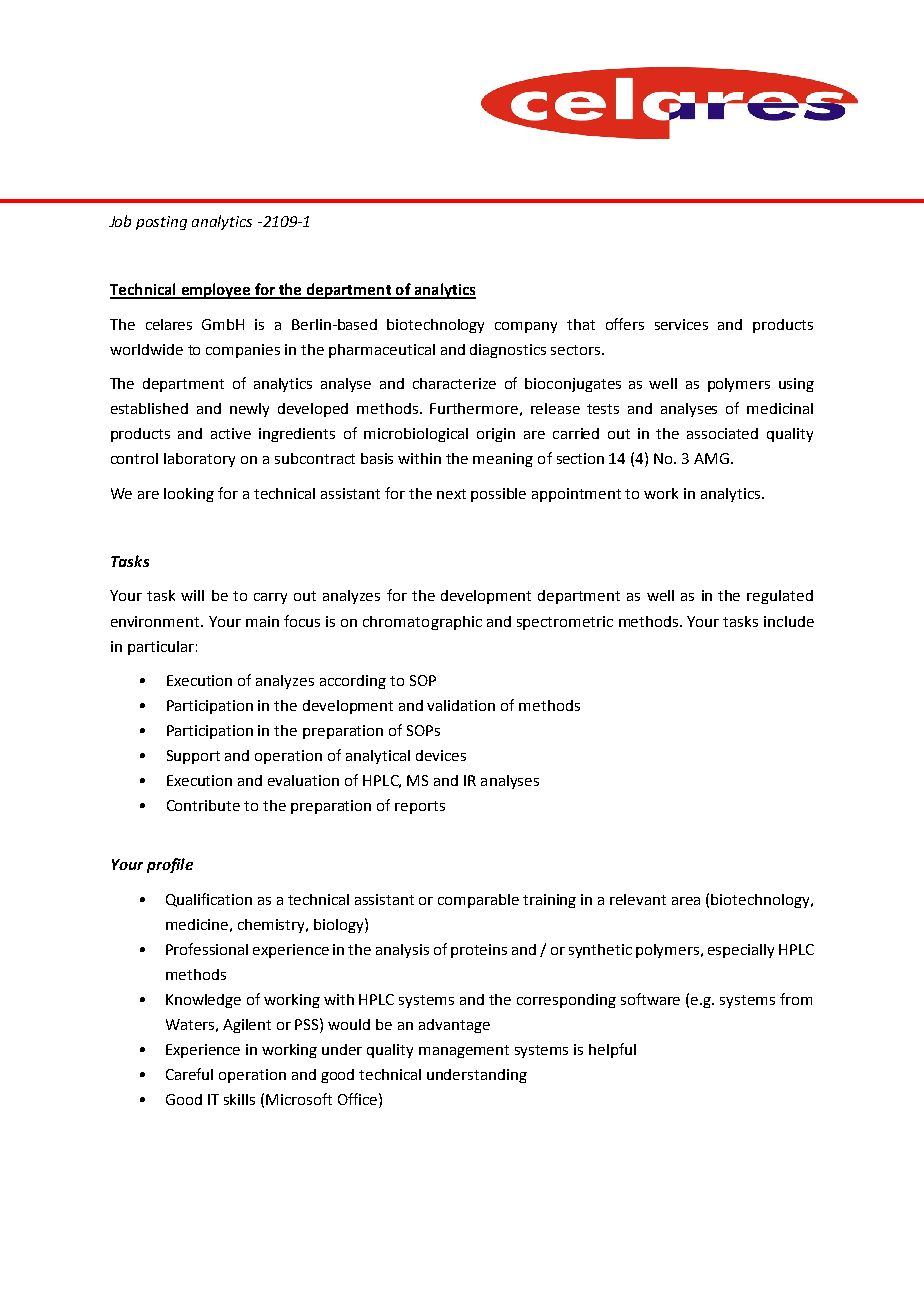 This image has height=1308, width=924. What do you see at coordinates (422, 623) in the image?
I see `chromatographic` at bounding box center [422, 623].
